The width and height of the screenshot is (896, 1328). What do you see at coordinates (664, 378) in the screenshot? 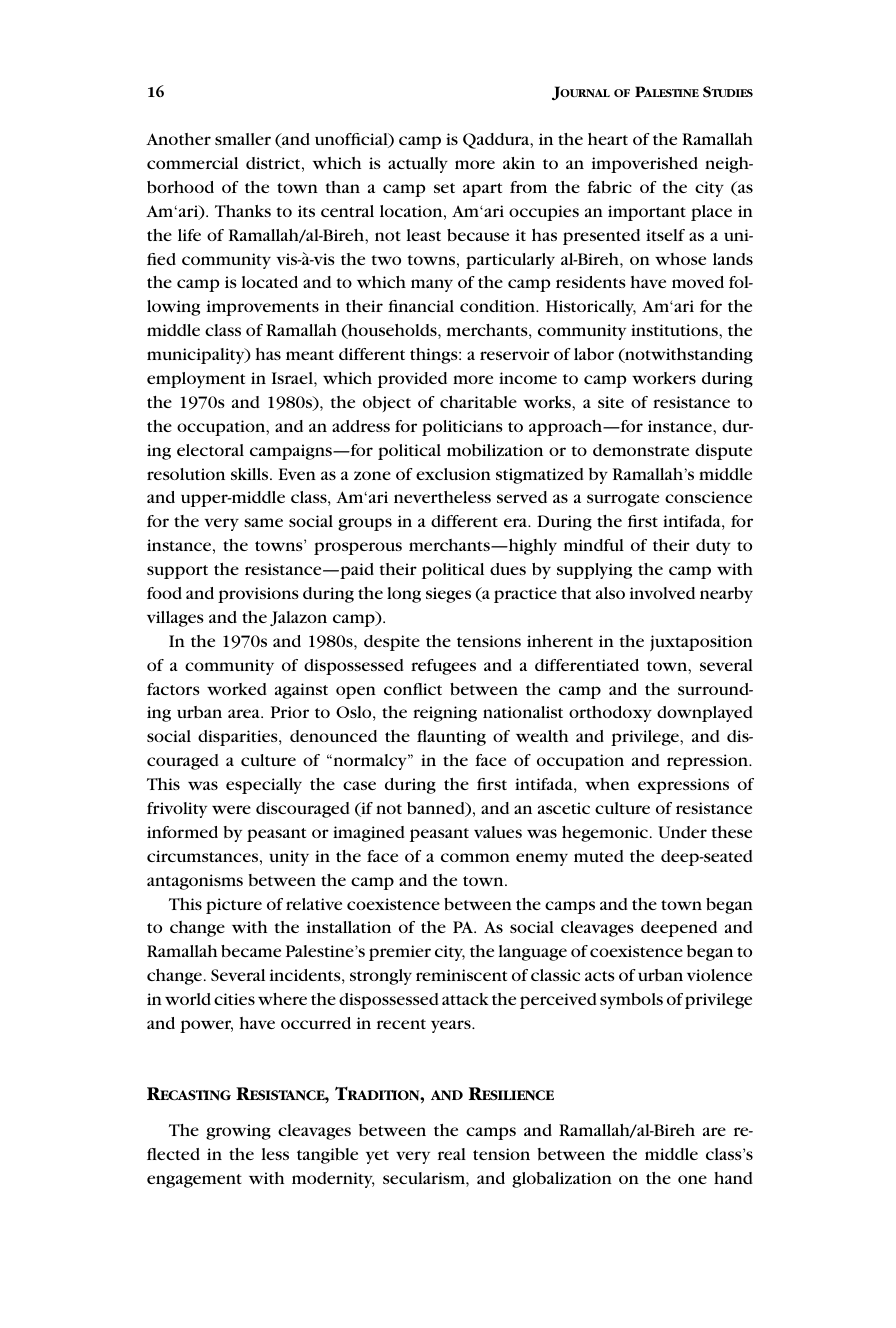
I see `workers` at bounding box center [664, 378].
